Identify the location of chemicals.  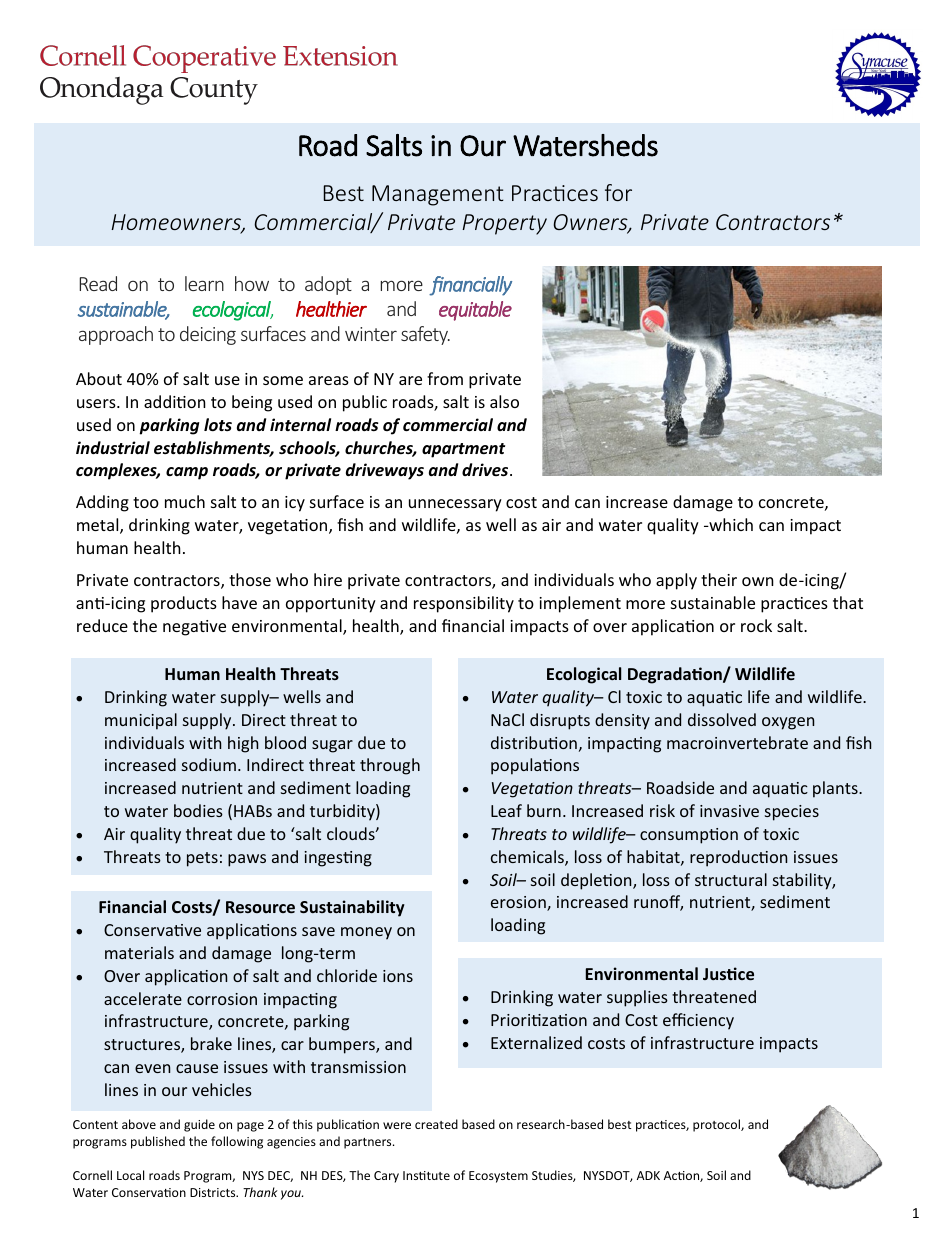
(528, 858).
